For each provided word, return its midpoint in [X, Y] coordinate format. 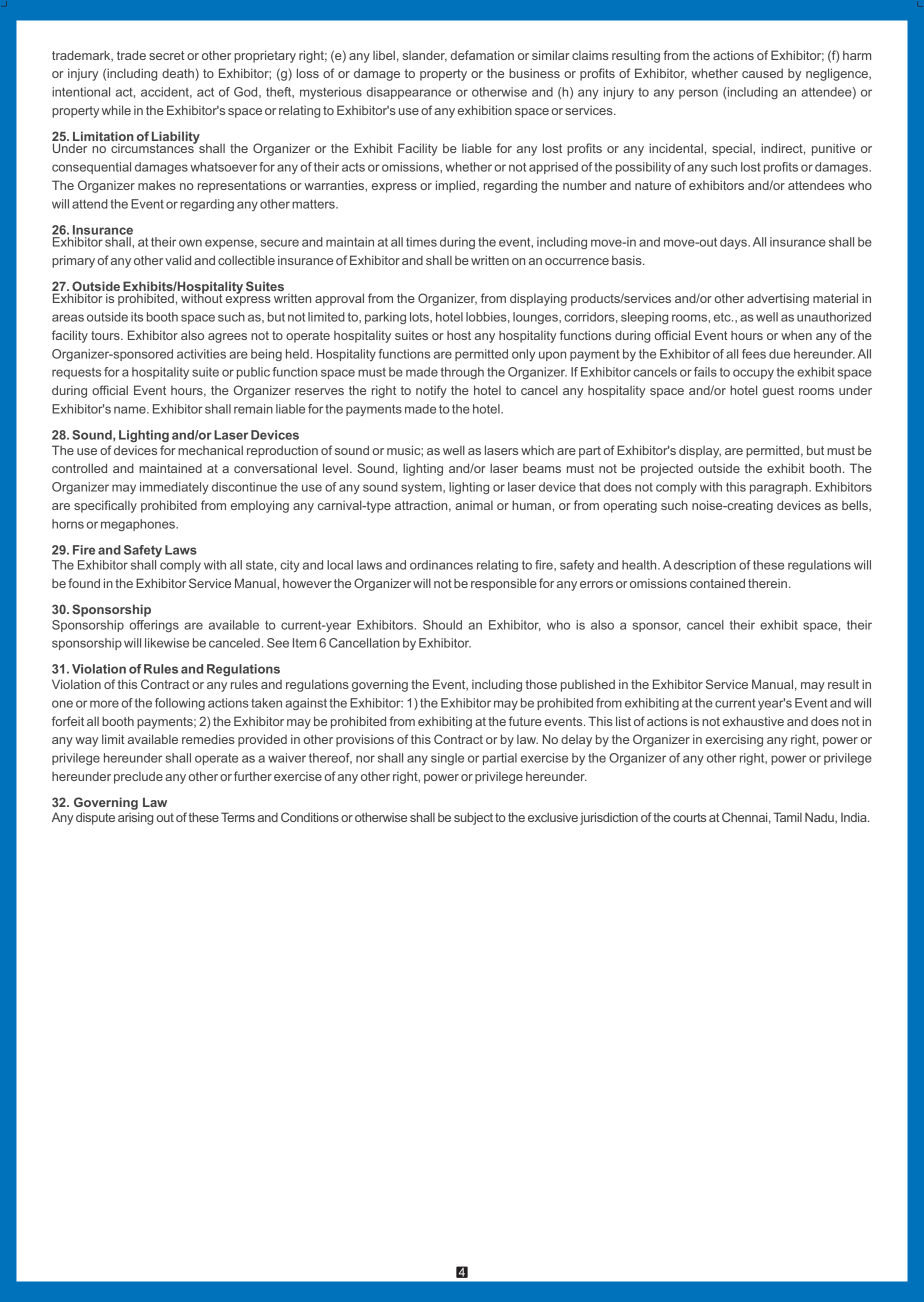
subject [473, 818]
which [537, 450]
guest [778, 392]
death [179, 75]
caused [762, 73]
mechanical [210, 450]
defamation [482, 55]
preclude [138, 777]
